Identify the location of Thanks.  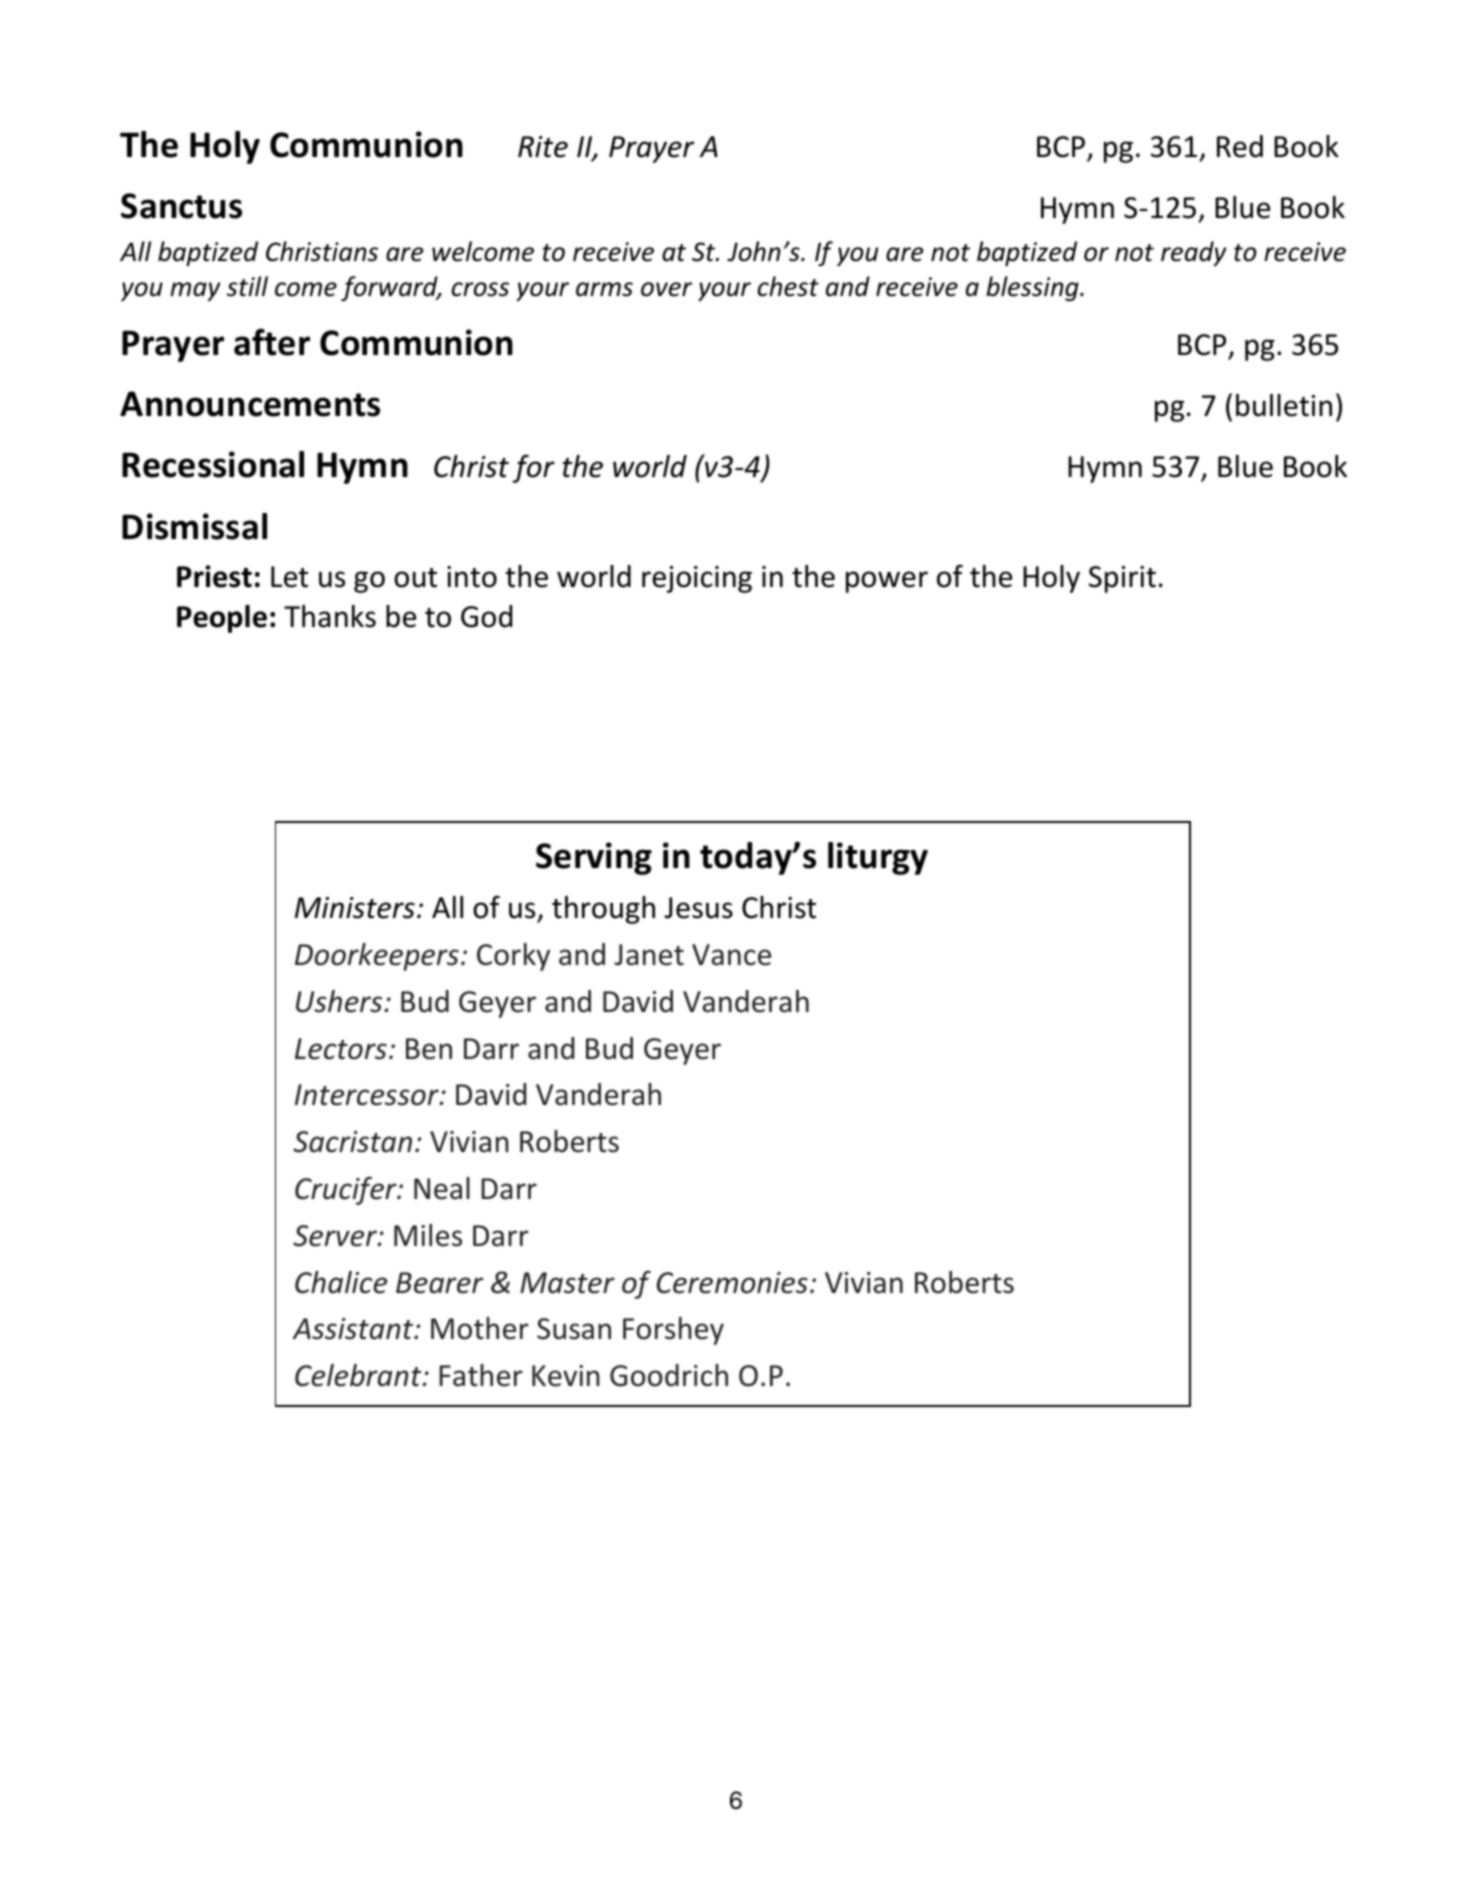
(330, 616).
